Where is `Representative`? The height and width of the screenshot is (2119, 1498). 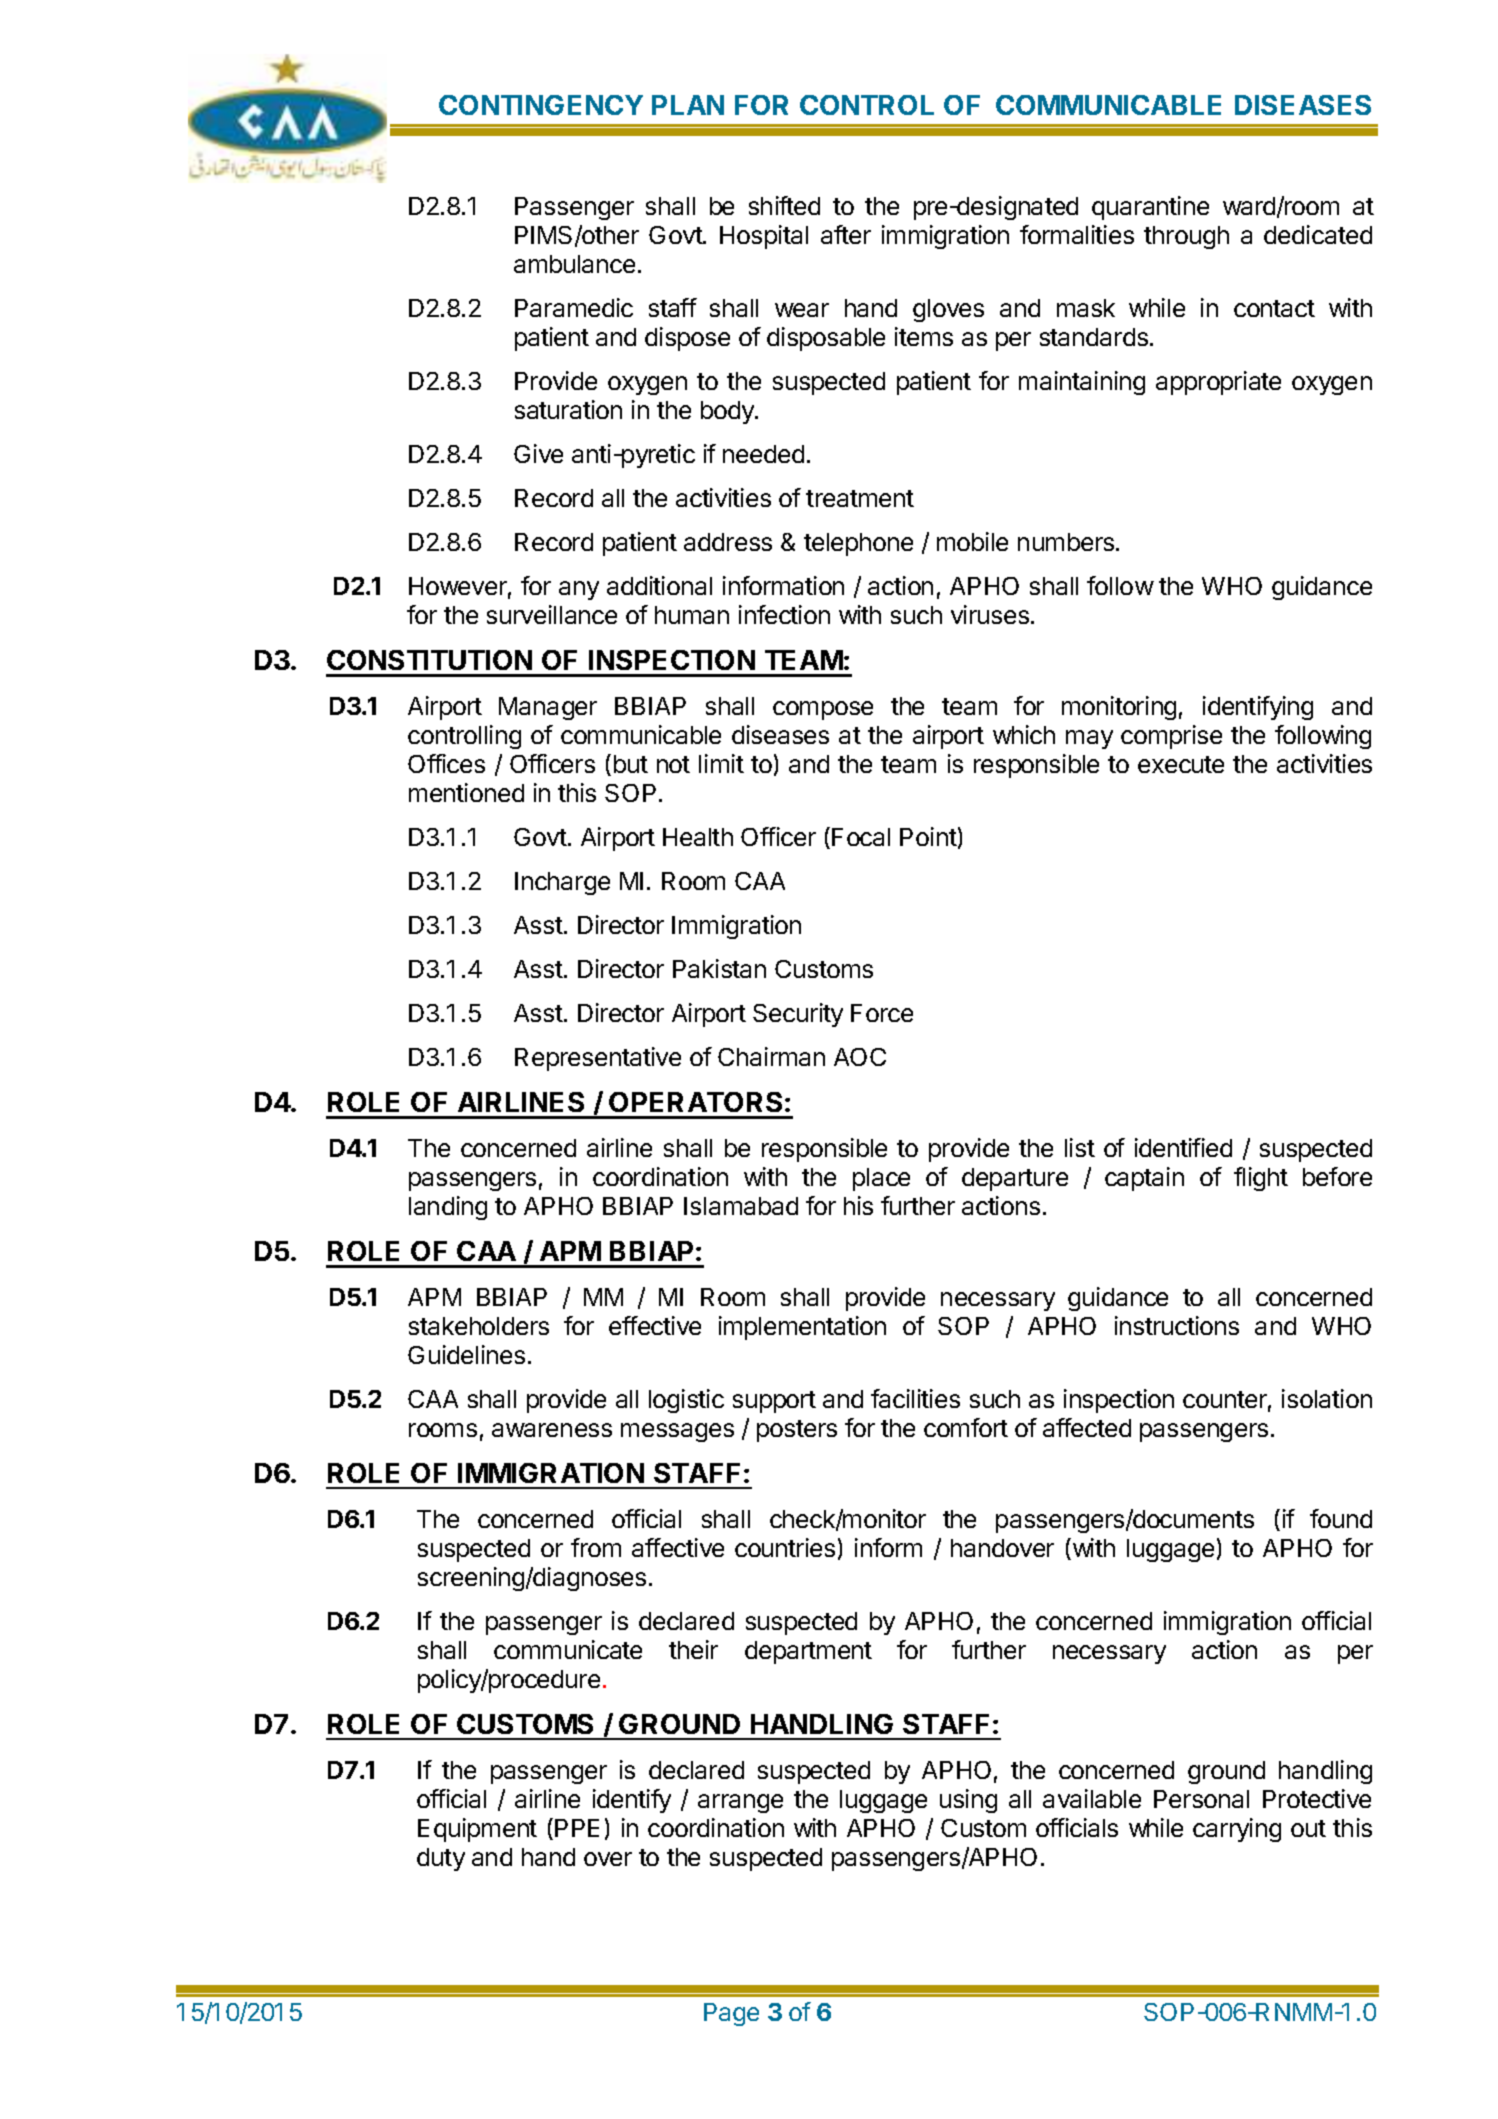
Representative is located at coordinates (598, 1059).
